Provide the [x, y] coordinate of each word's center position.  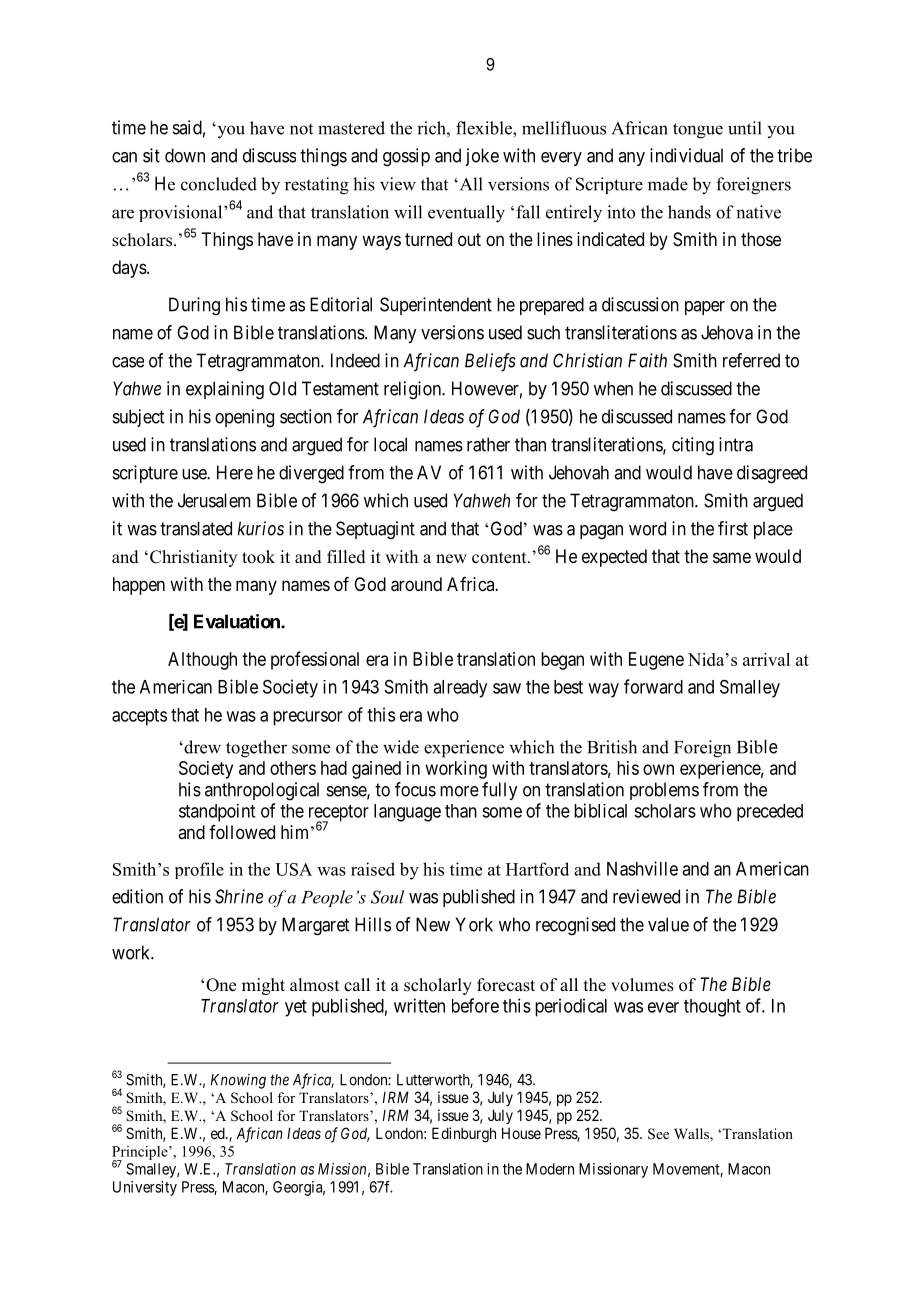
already [460, 689]
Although [202, 661]
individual [686, 155]
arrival [766, 659]
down [185, 155]
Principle [141, 1154]
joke [482, 157]
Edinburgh [464, 1135]
